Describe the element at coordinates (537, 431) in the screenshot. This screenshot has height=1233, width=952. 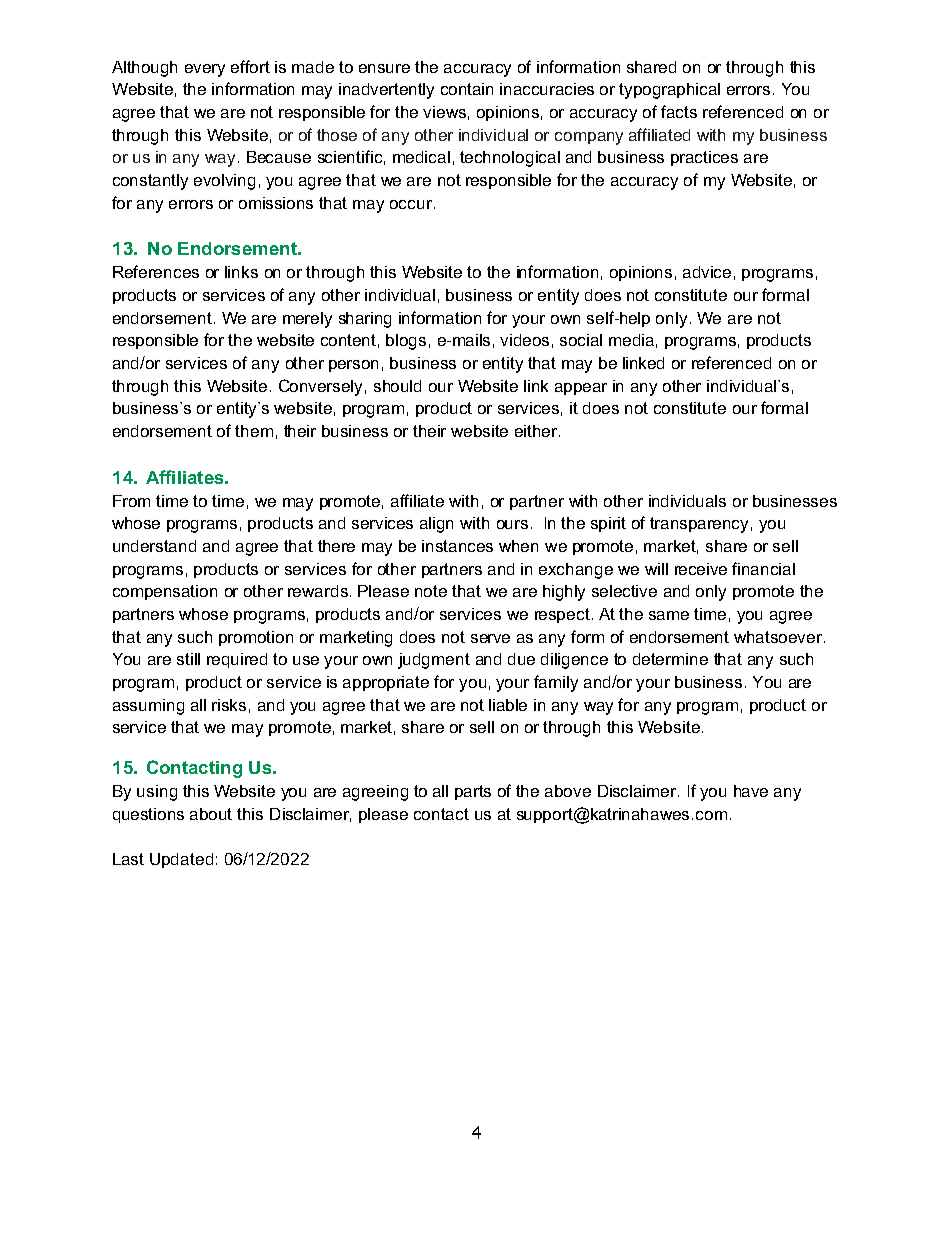
I see `either` at that location.
